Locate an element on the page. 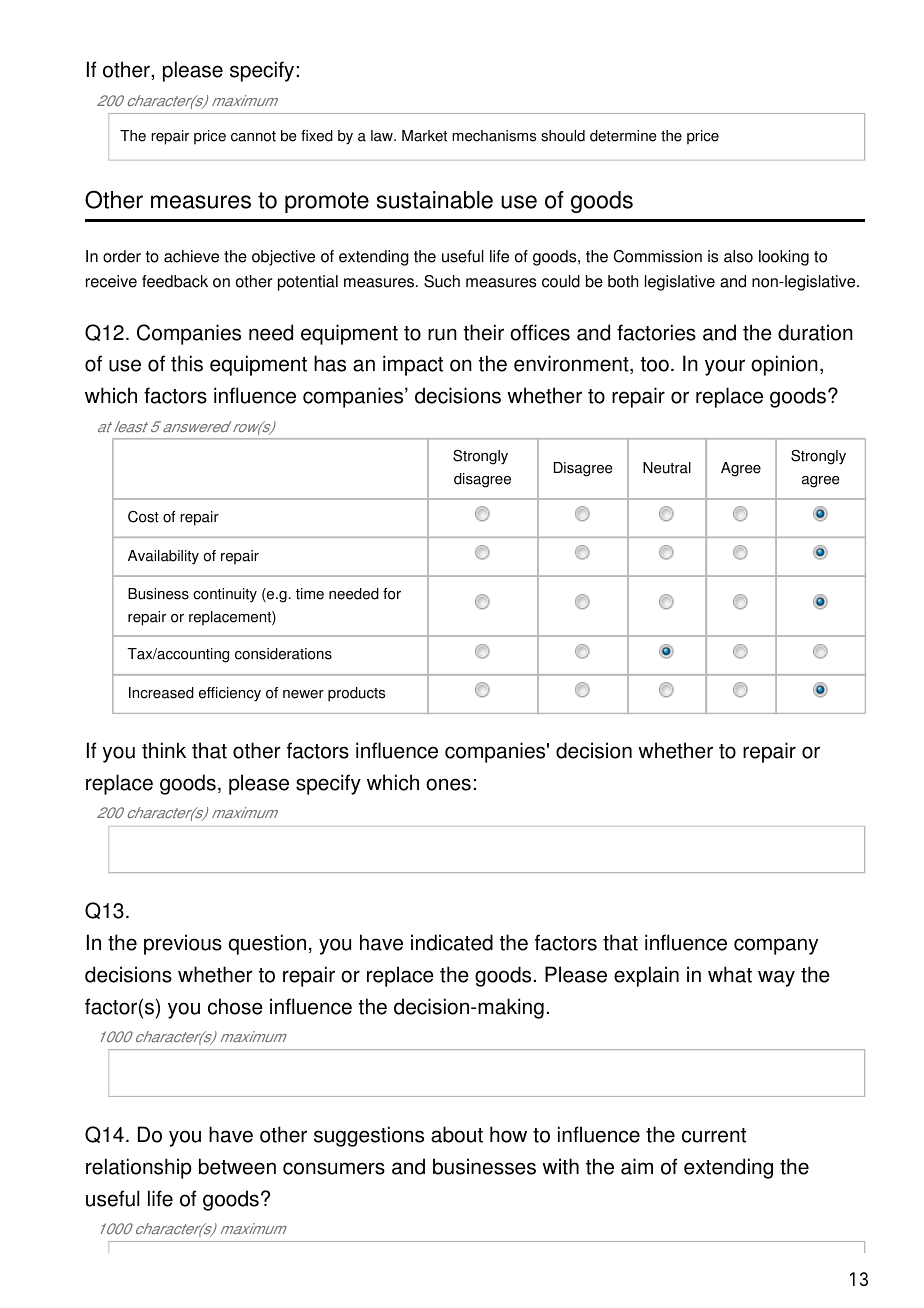  Neutral is located at coordinates (667, 468).
